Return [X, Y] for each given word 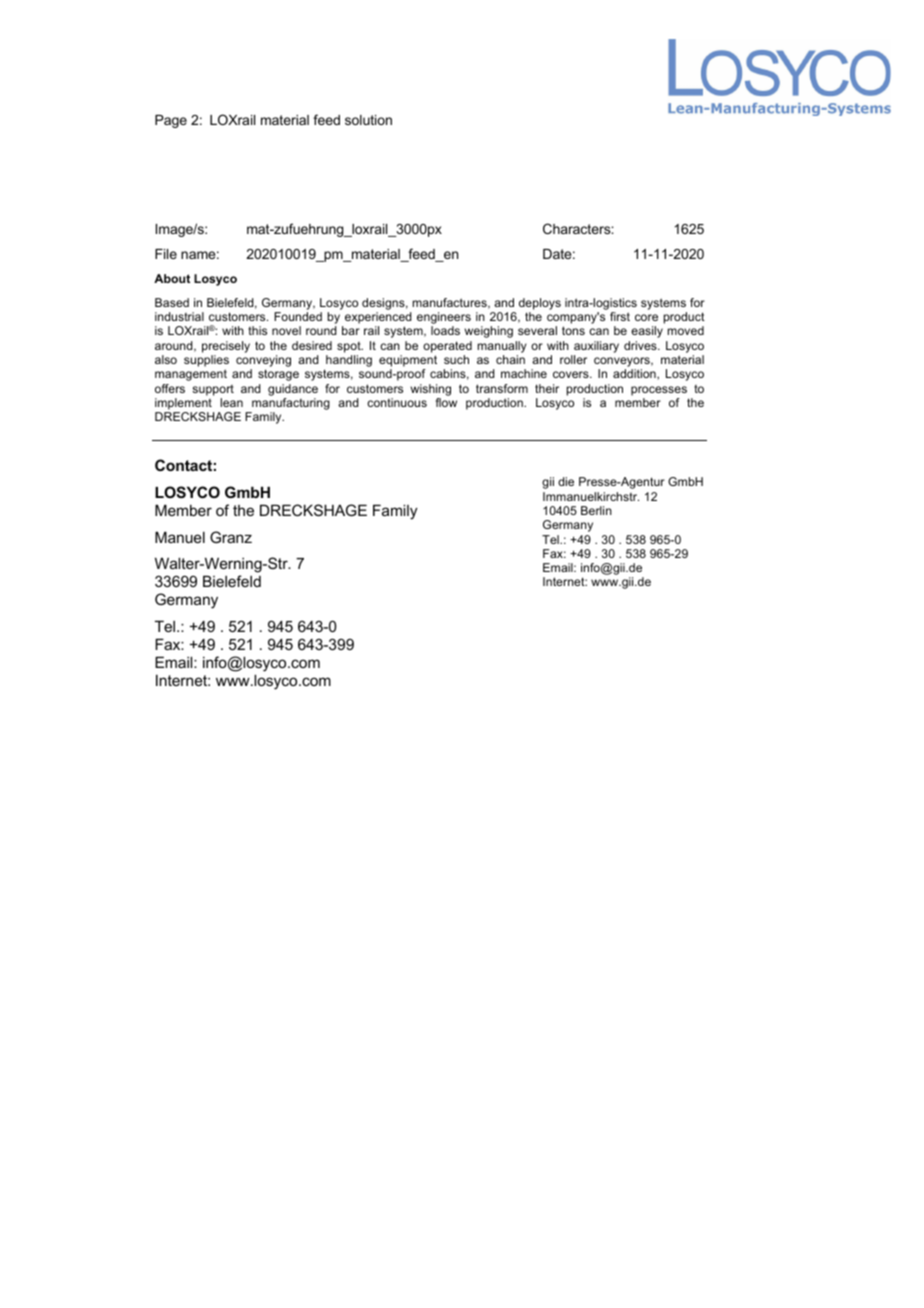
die [566, 481]
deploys [540, 304]
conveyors [623, 362]
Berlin [596, 510]
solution [368, 120]
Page [171, 121]
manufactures [451, 303]
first [620, 316]
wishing [430, 390]
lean [231, 402]
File [166, 254]
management [191, 375]
